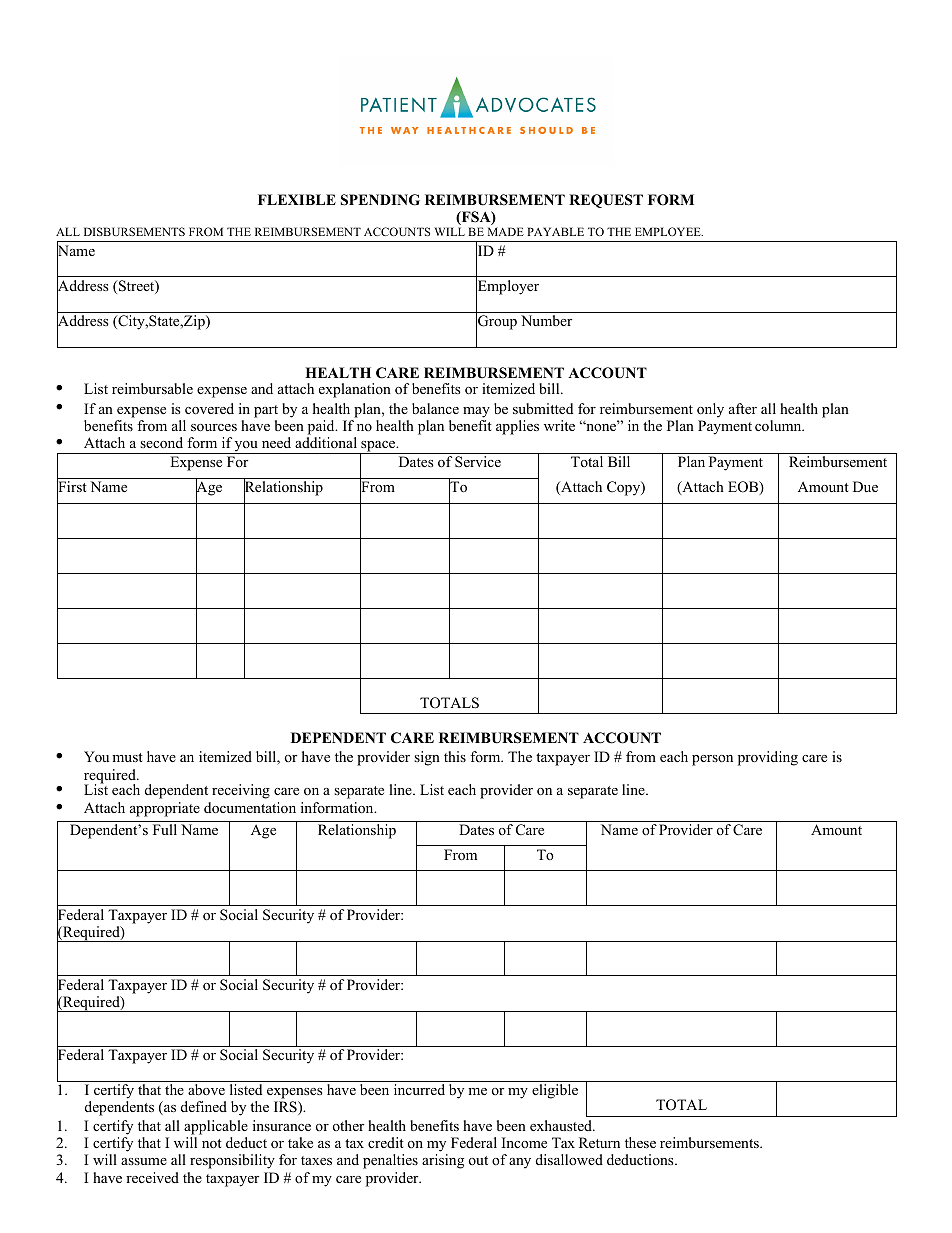 The height and width of the screenshot is (1233, 952). Describe the element at coordinates (640, 1142) in the screenshot. I see `these` at that location.
